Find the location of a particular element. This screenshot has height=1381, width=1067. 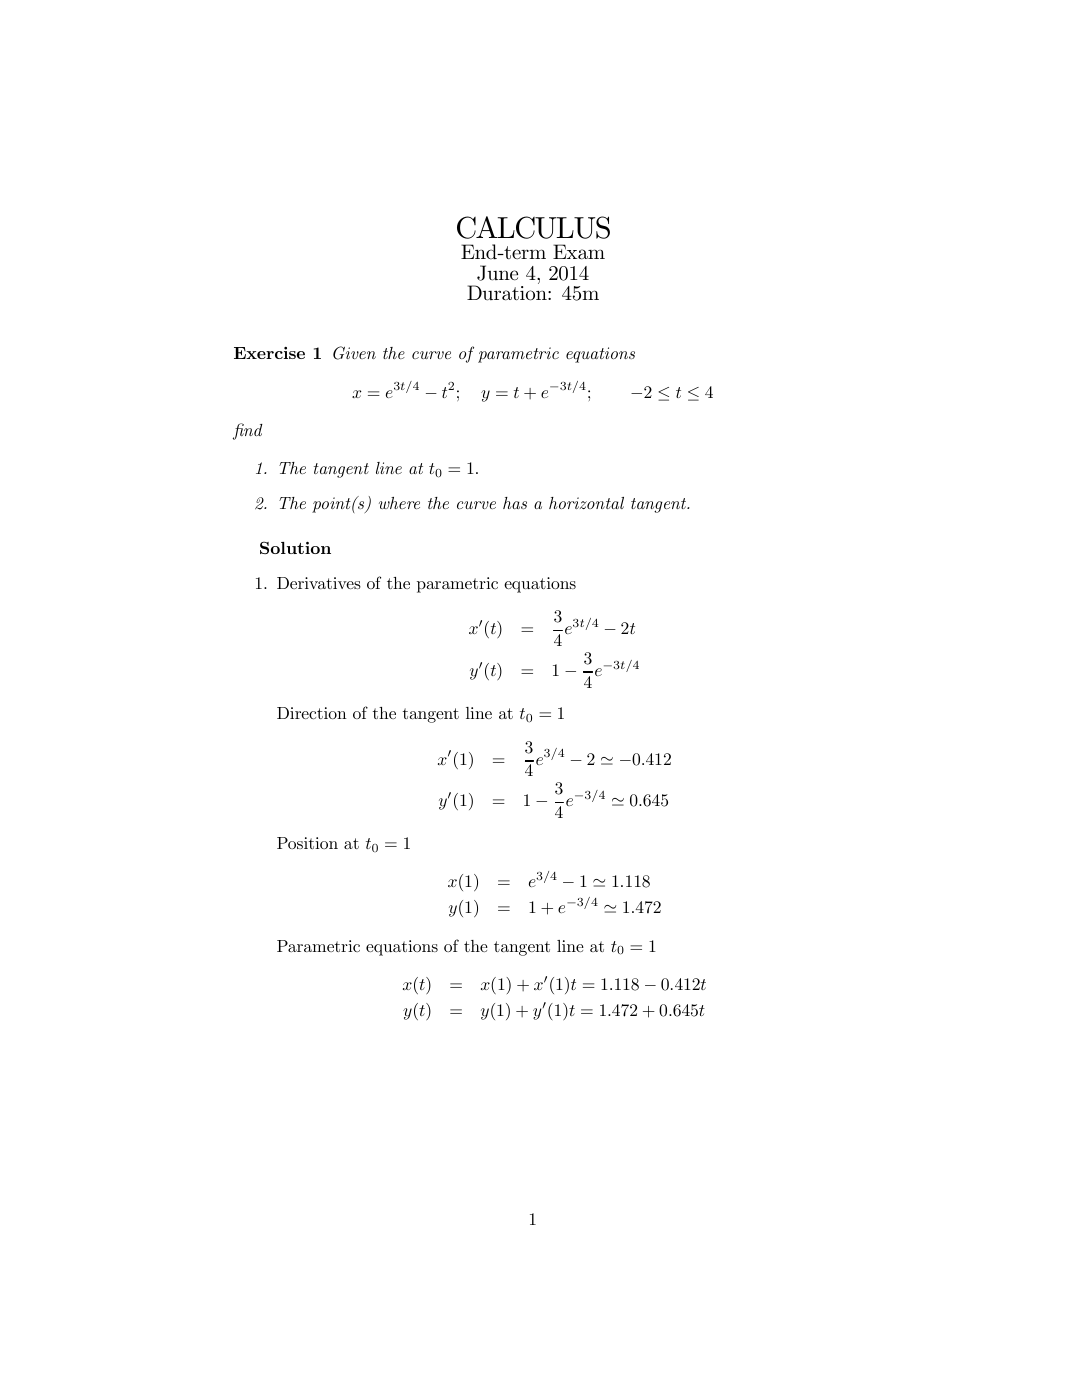

Derivatives is located at coordinates (319, 583).
